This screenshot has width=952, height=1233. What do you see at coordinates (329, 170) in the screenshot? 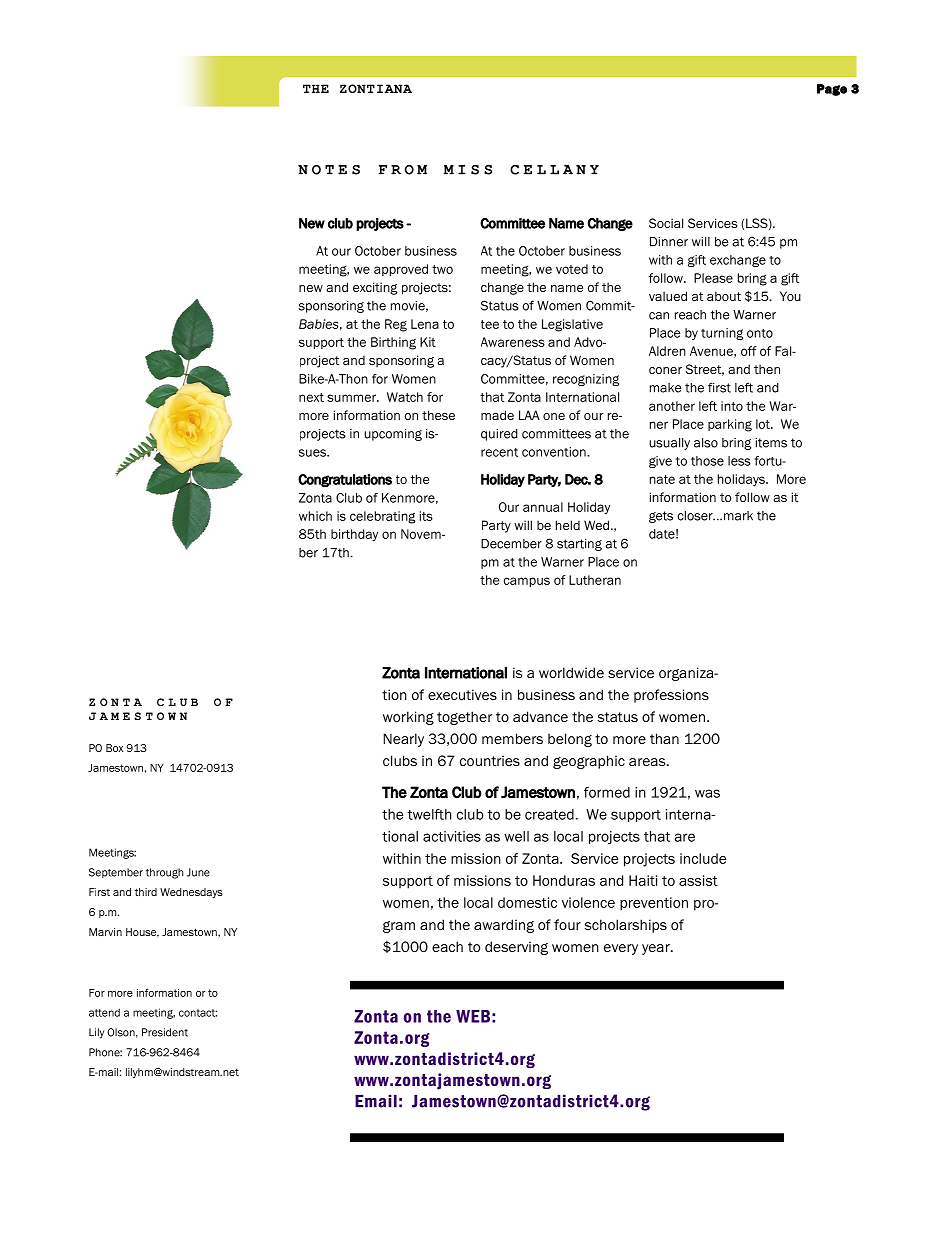
I see `NOTES` at bounding box center [329, 170].
